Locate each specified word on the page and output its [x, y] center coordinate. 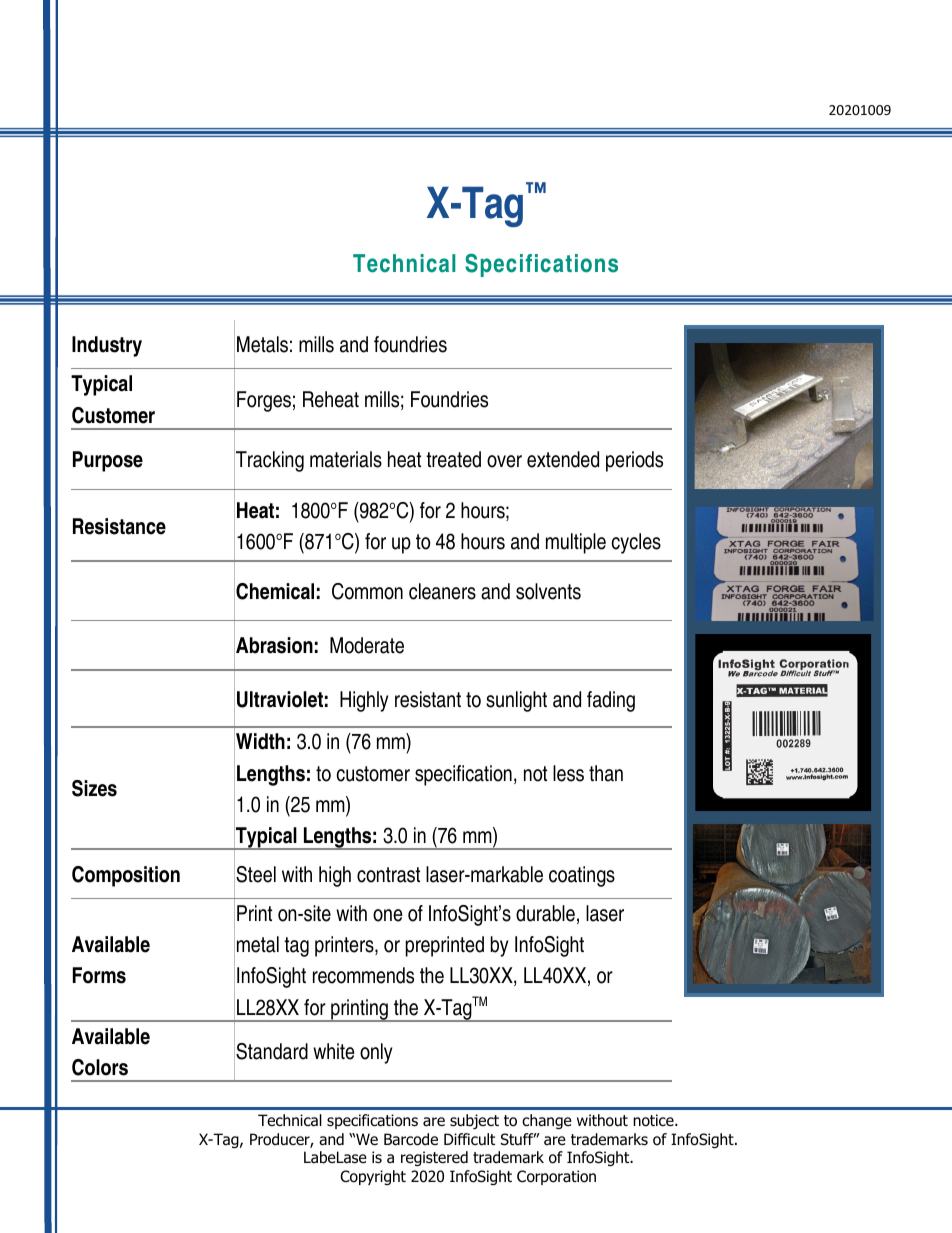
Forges [264, 401]
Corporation [556, 1177]
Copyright [373, 1177]
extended [563, 459]
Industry [107, 346]
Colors [100, 1067]
